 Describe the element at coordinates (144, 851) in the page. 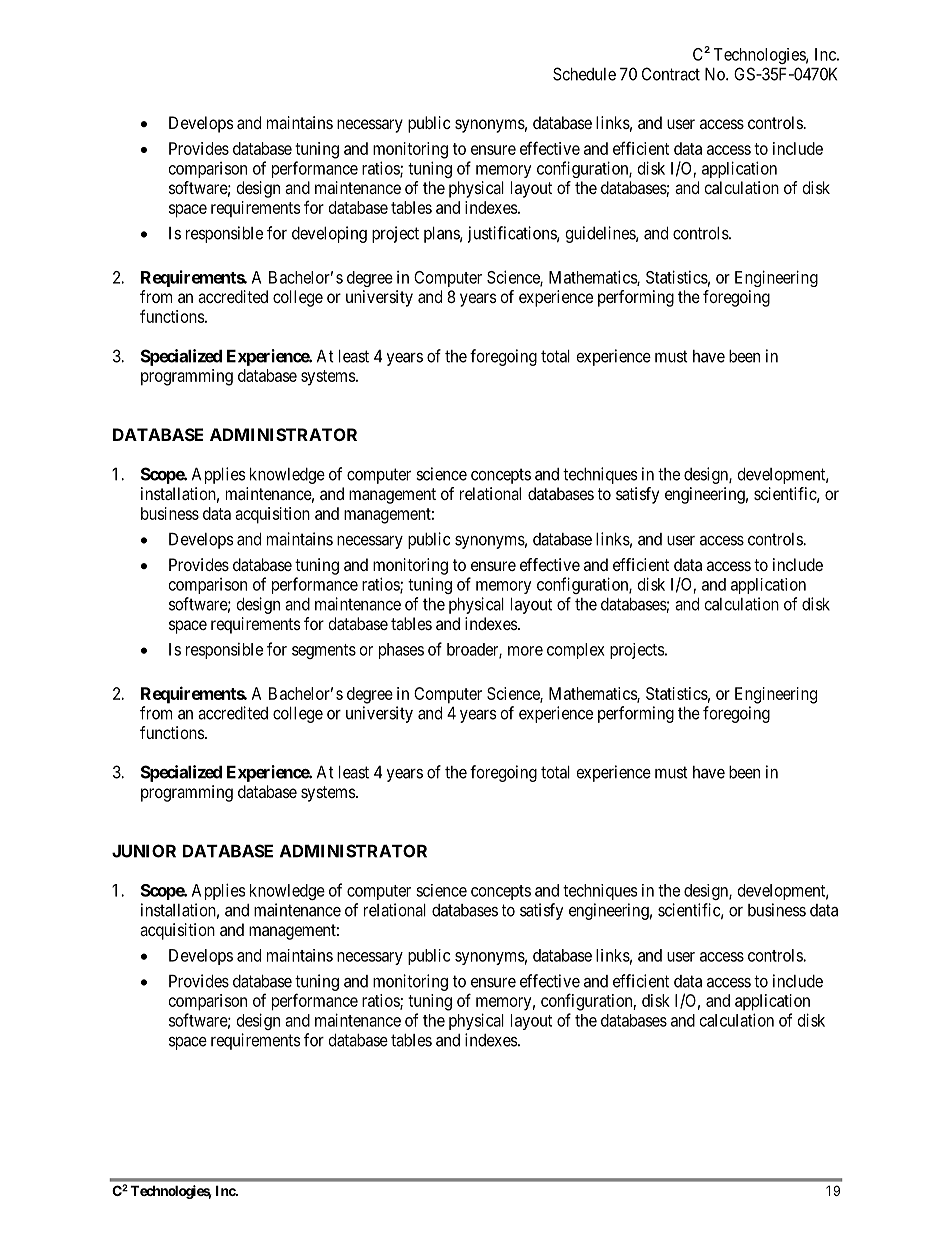

I see `JUNIOR` at that location.
